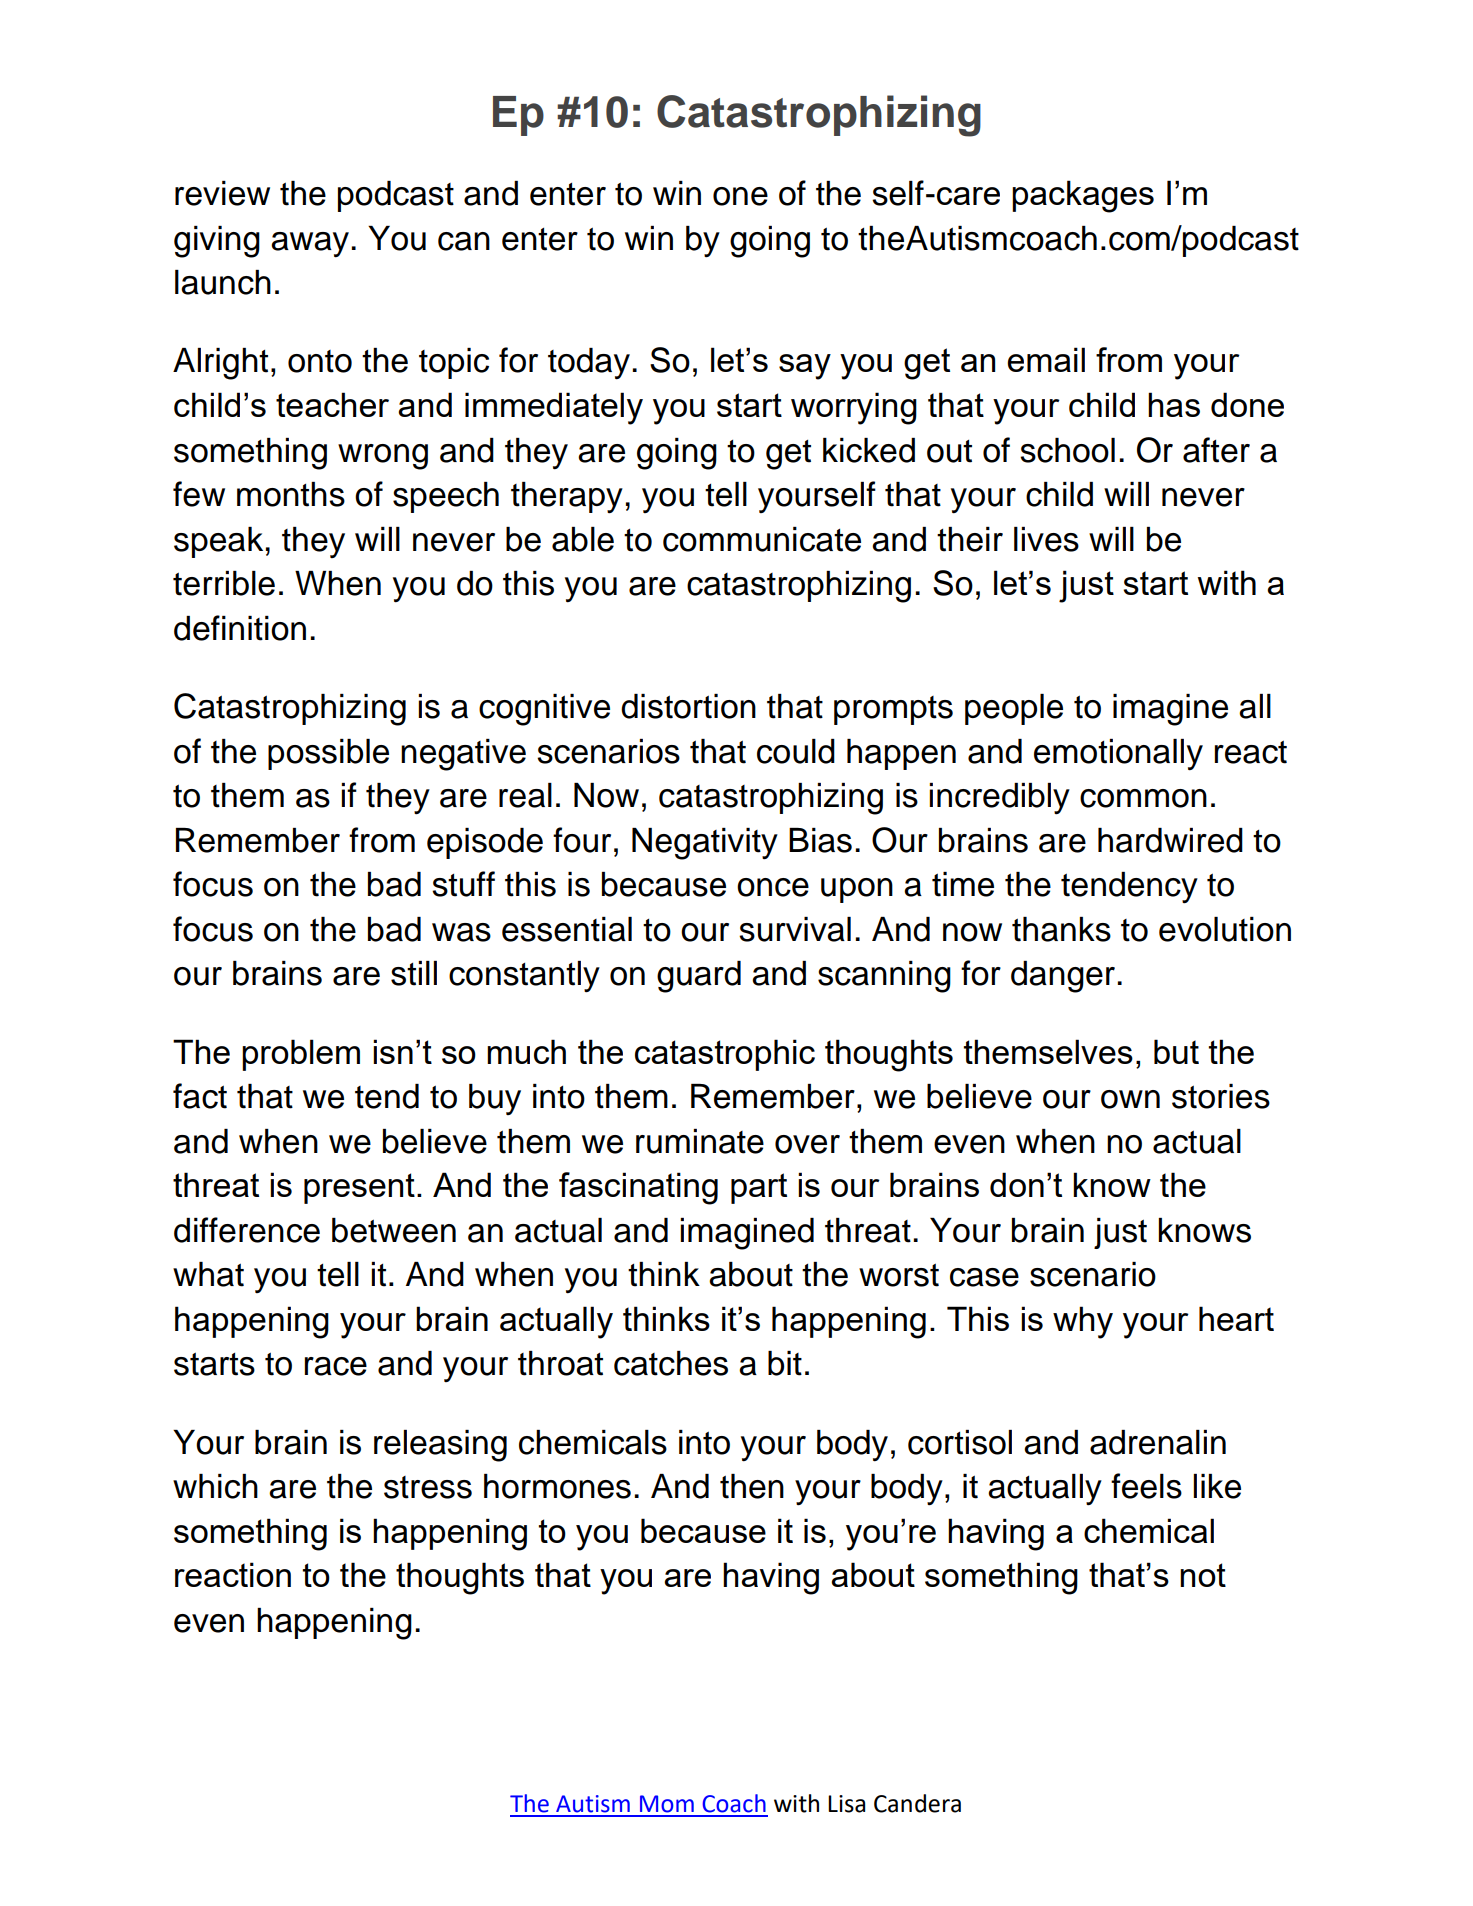  I want to click on communicate, so click(762, 539).
